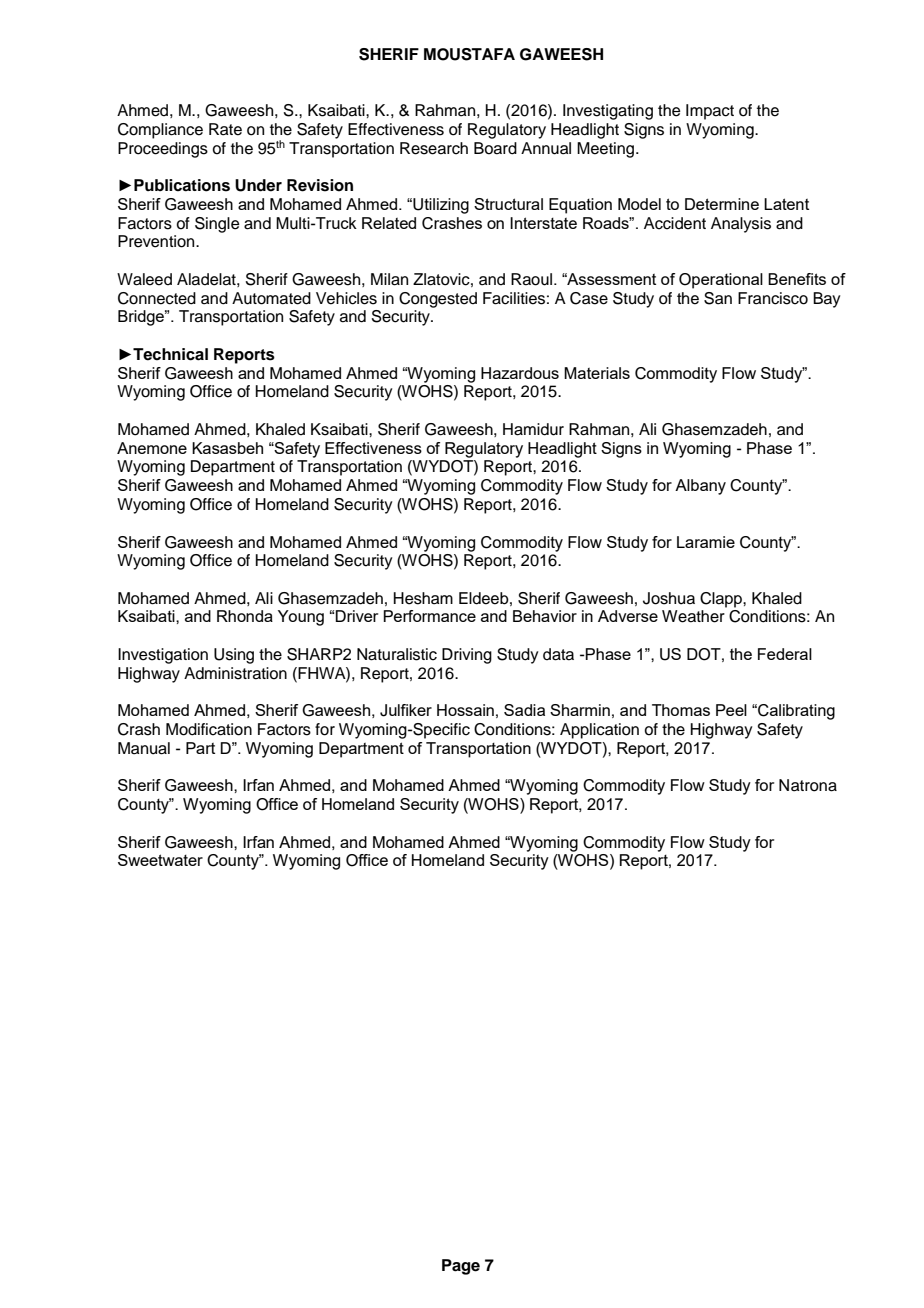  I want to click on Application, so click(599, 731).
